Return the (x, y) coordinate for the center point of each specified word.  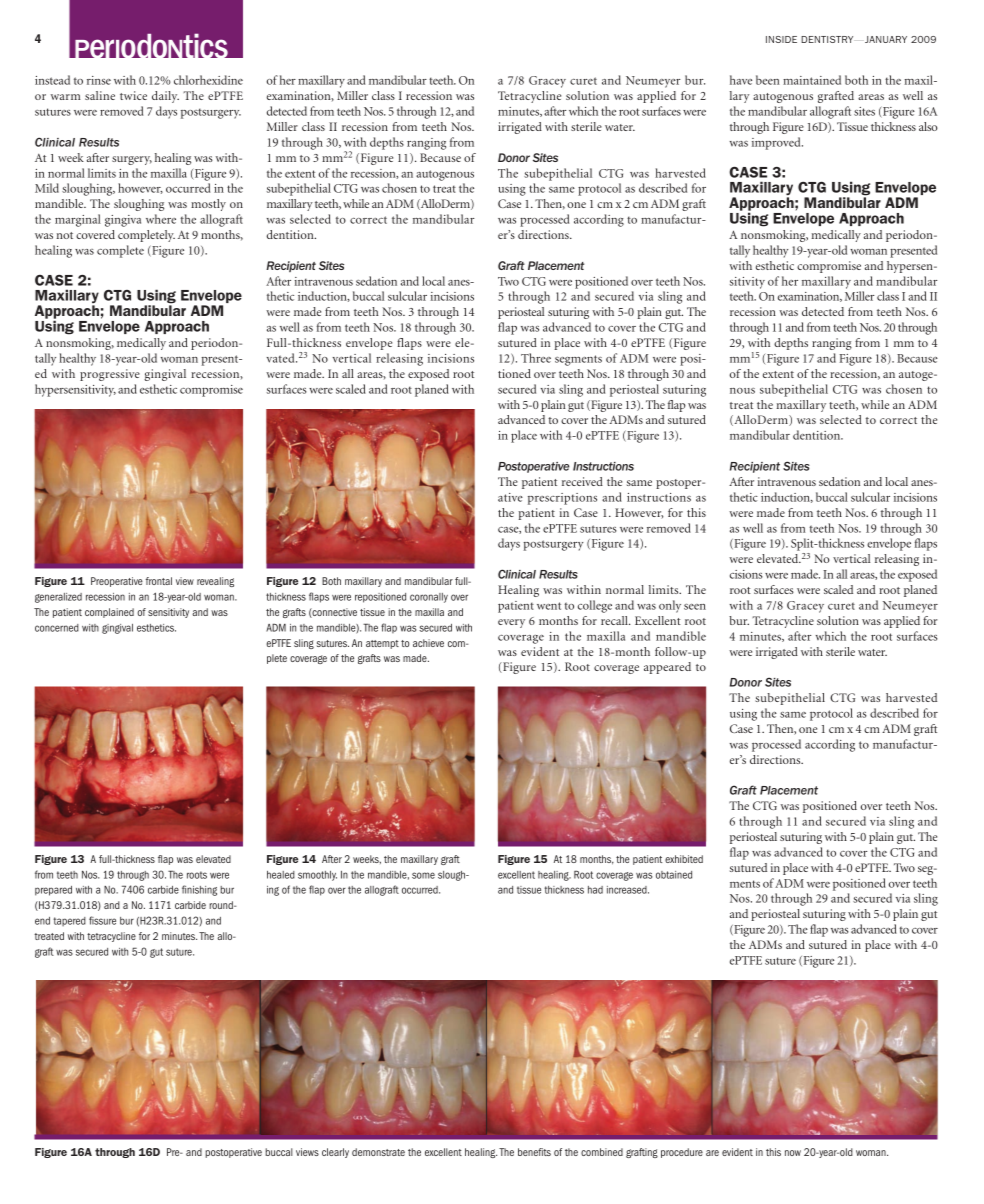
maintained (812, 80)
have (741, 80)
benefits (534, 1152)
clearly (335, 1153)
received (582, 481)
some (423, 875)
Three (536, 358)
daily (165, 97)
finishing (199, 890)
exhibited (684, 859)
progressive (110, 375)
